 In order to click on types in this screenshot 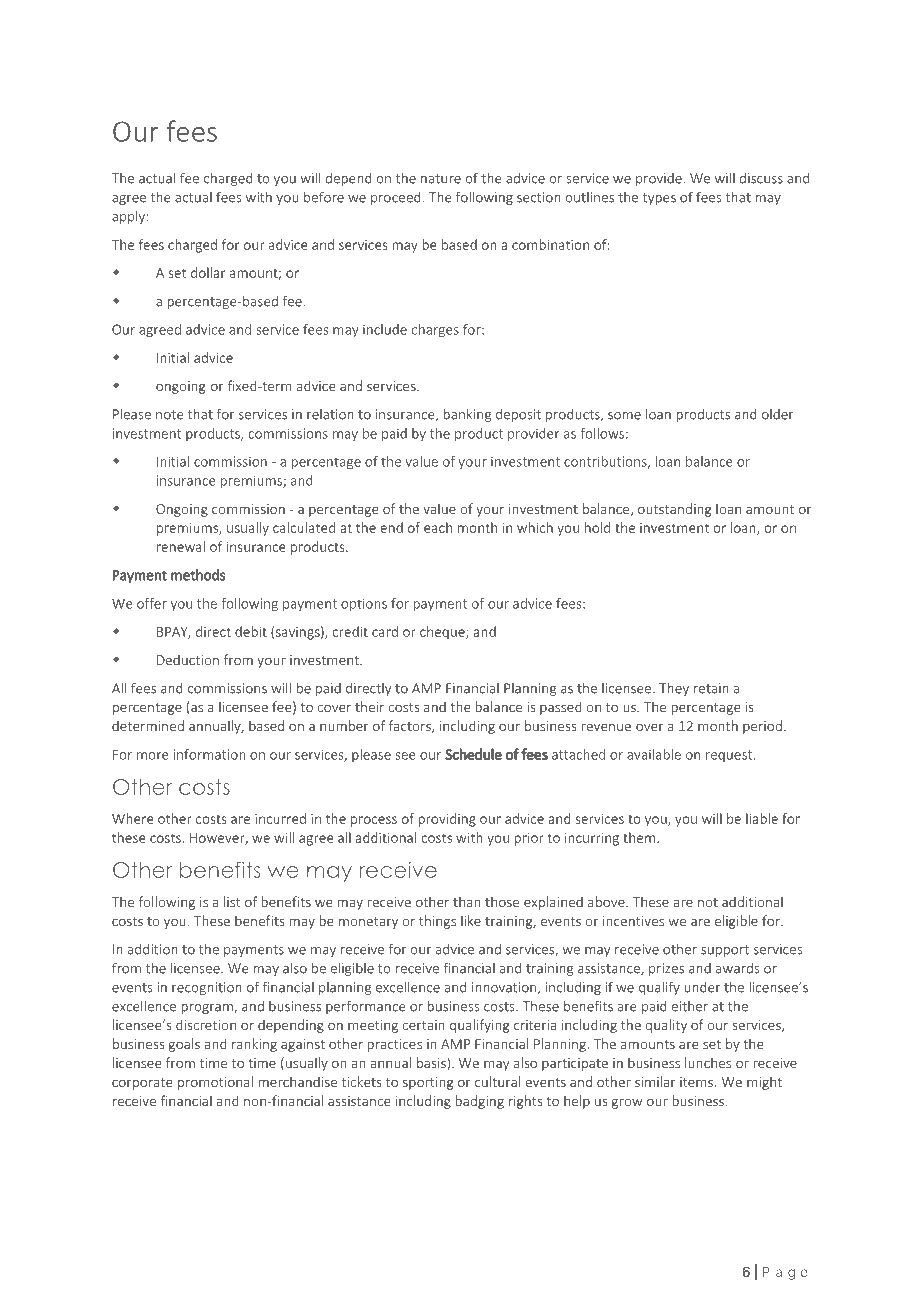, I will do `click(659, 199)`.
